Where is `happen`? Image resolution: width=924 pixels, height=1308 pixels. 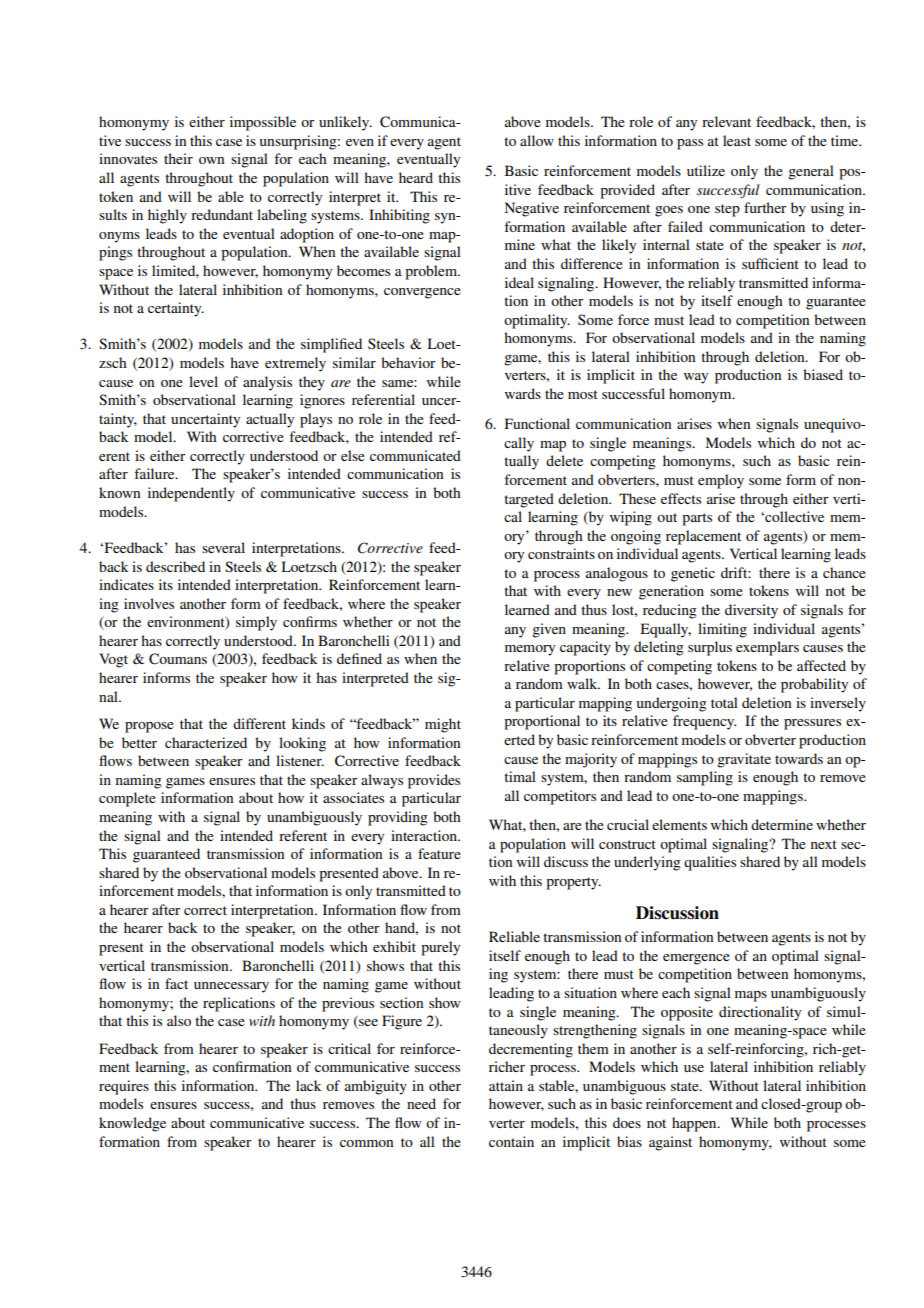 happen is located at coordinates (695, 1124).
